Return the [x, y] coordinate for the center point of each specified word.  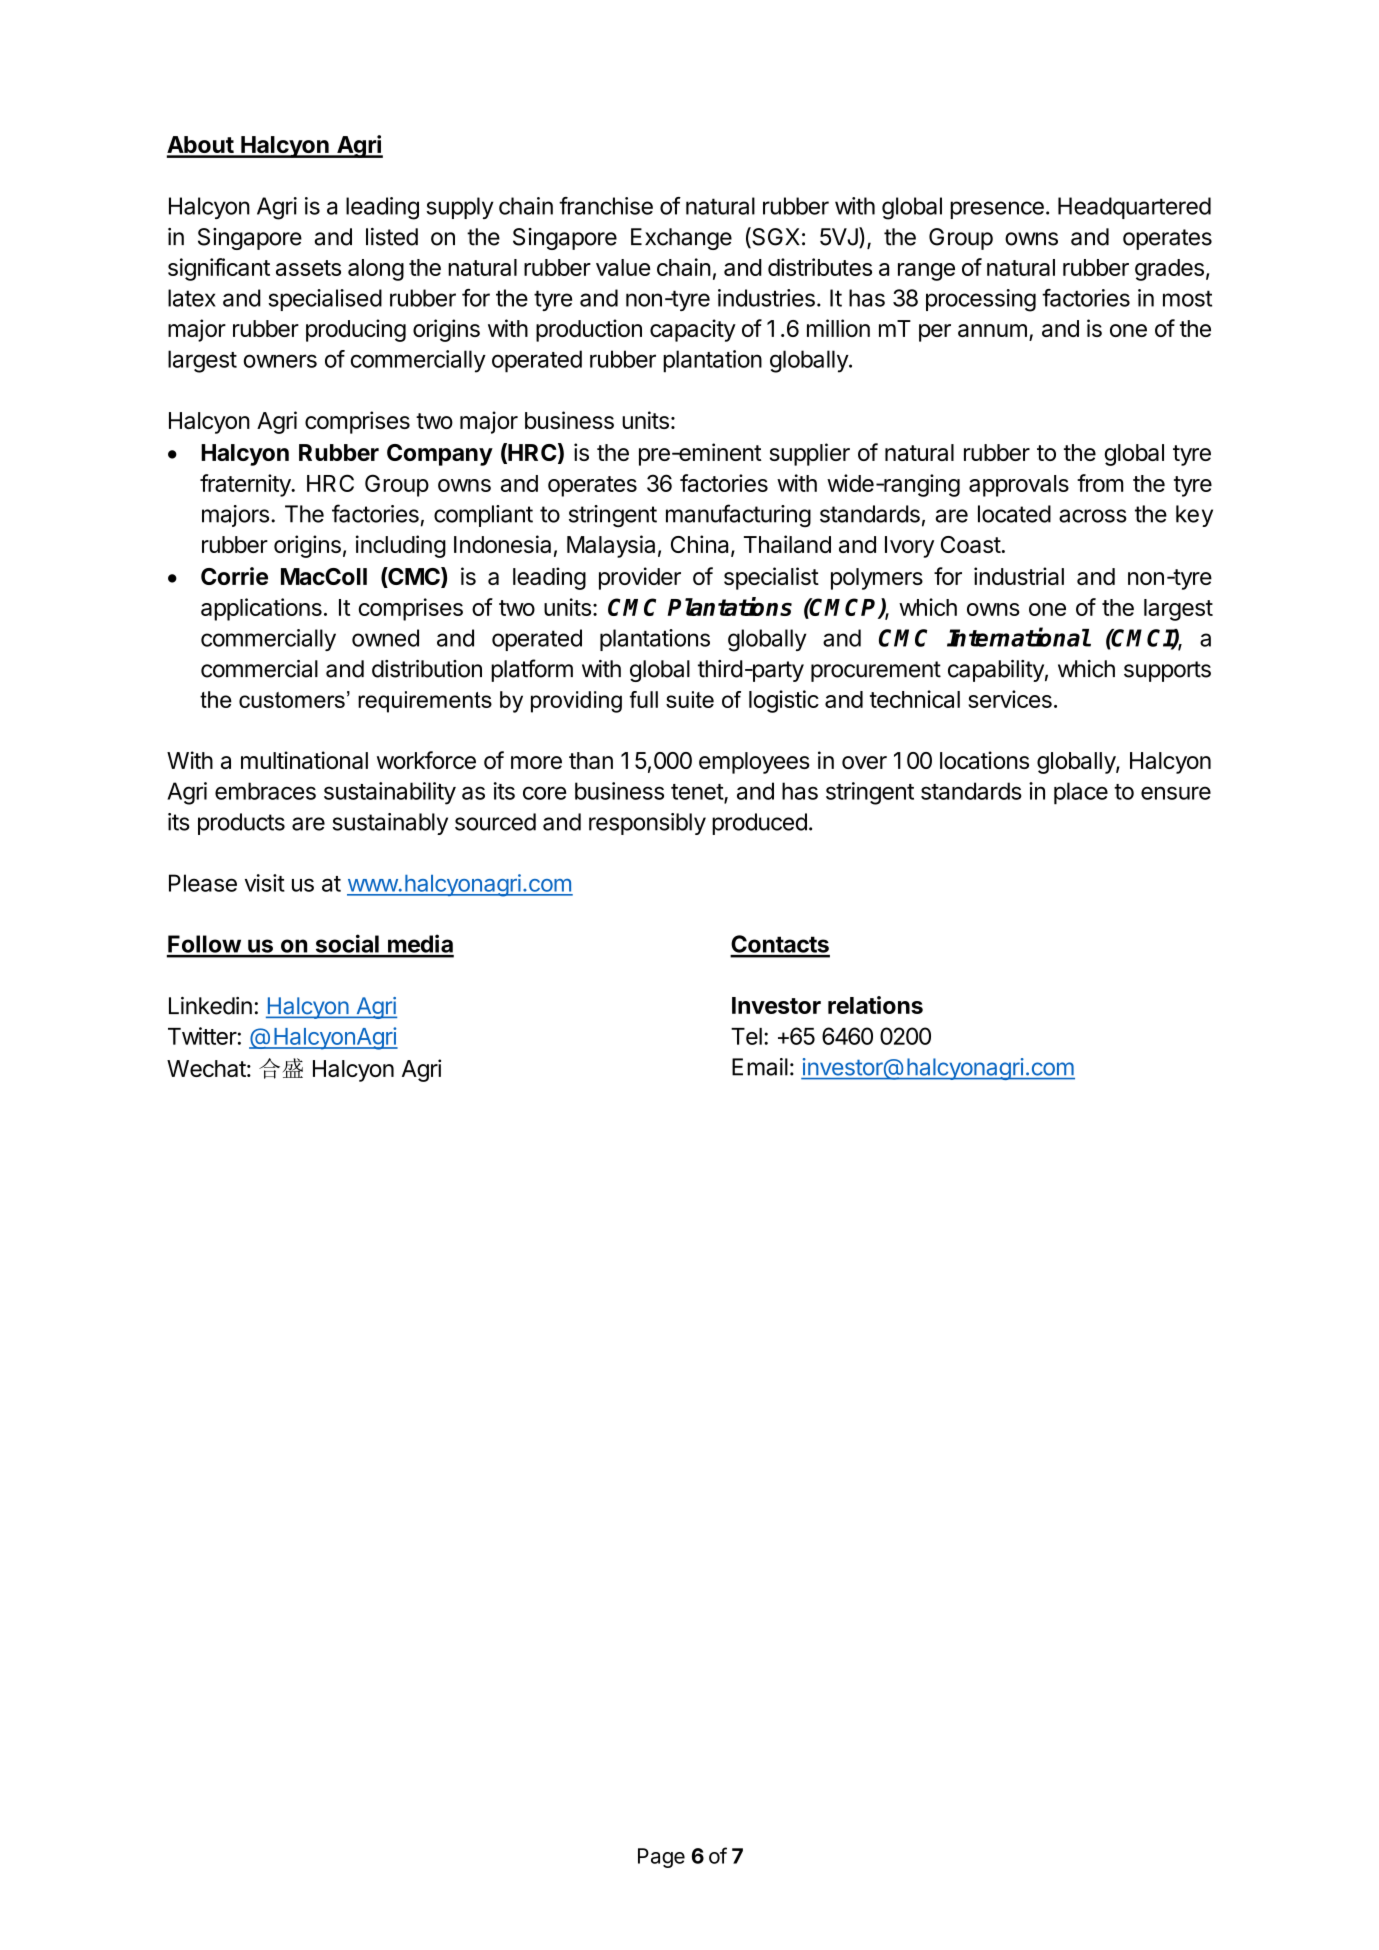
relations [875, 1005]
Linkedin [210, 1006]
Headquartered [1134, 208]
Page [661, 1858]
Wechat [206, 1068]
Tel [746, 1036]
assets [308, 268]
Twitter [202, 1036]
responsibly [647, 824]
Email [760, 1067]
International [1018, 637]
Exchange [681, 239]
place [1081, 793]
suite [690, 699]
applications [261, 609]
